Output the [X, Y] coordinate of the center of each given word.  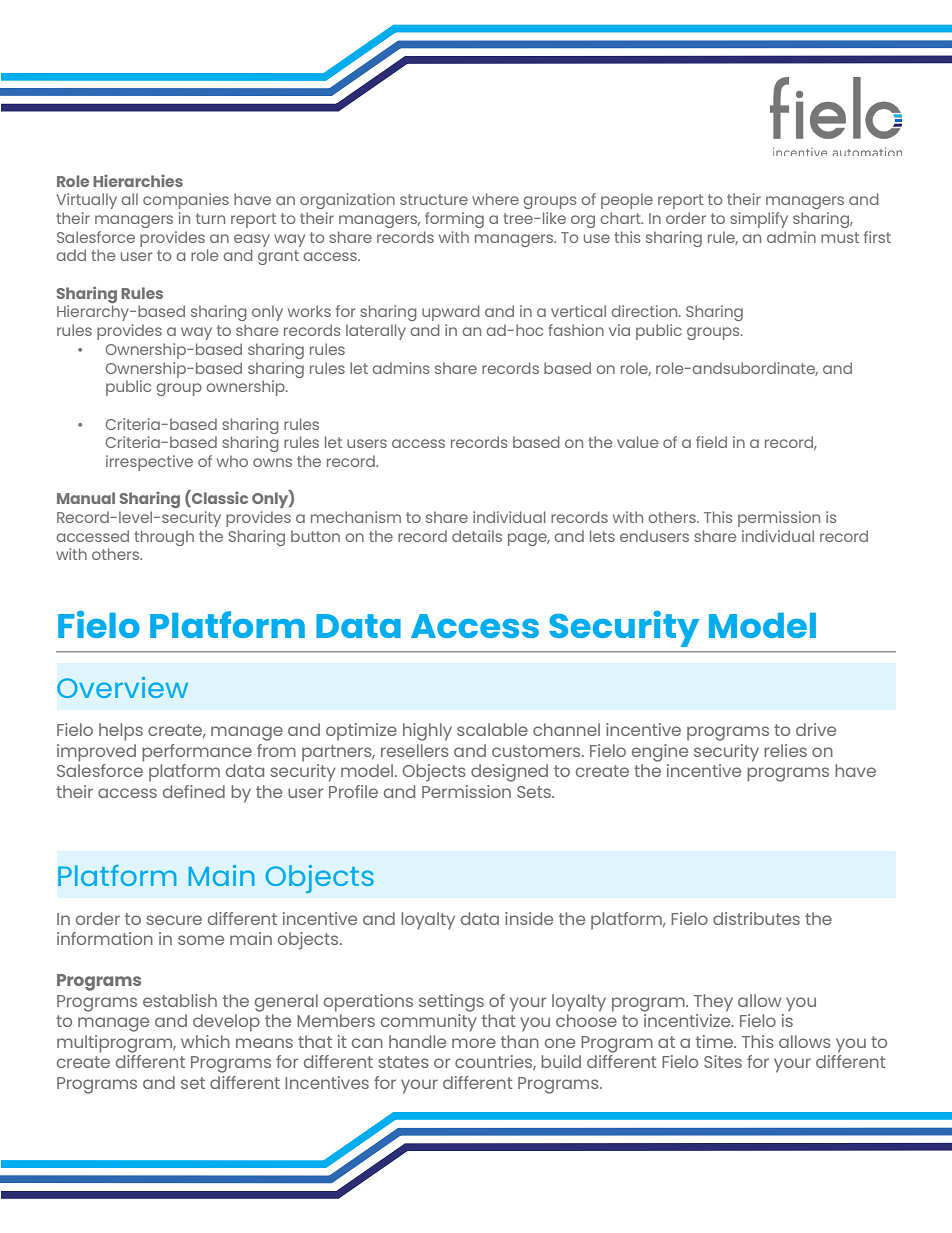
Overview [122, 687]
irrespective [149, 463]
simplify [759, 220]
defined [194, 791]
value [637, 442]
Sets [535, 792]
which [205, 1041]
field [711, 442]
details [477, 536]
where [495, 199]
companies [186, 201]
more [474, 1043]
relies [785, 750]
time [716, 1041]
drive [816, 729]
